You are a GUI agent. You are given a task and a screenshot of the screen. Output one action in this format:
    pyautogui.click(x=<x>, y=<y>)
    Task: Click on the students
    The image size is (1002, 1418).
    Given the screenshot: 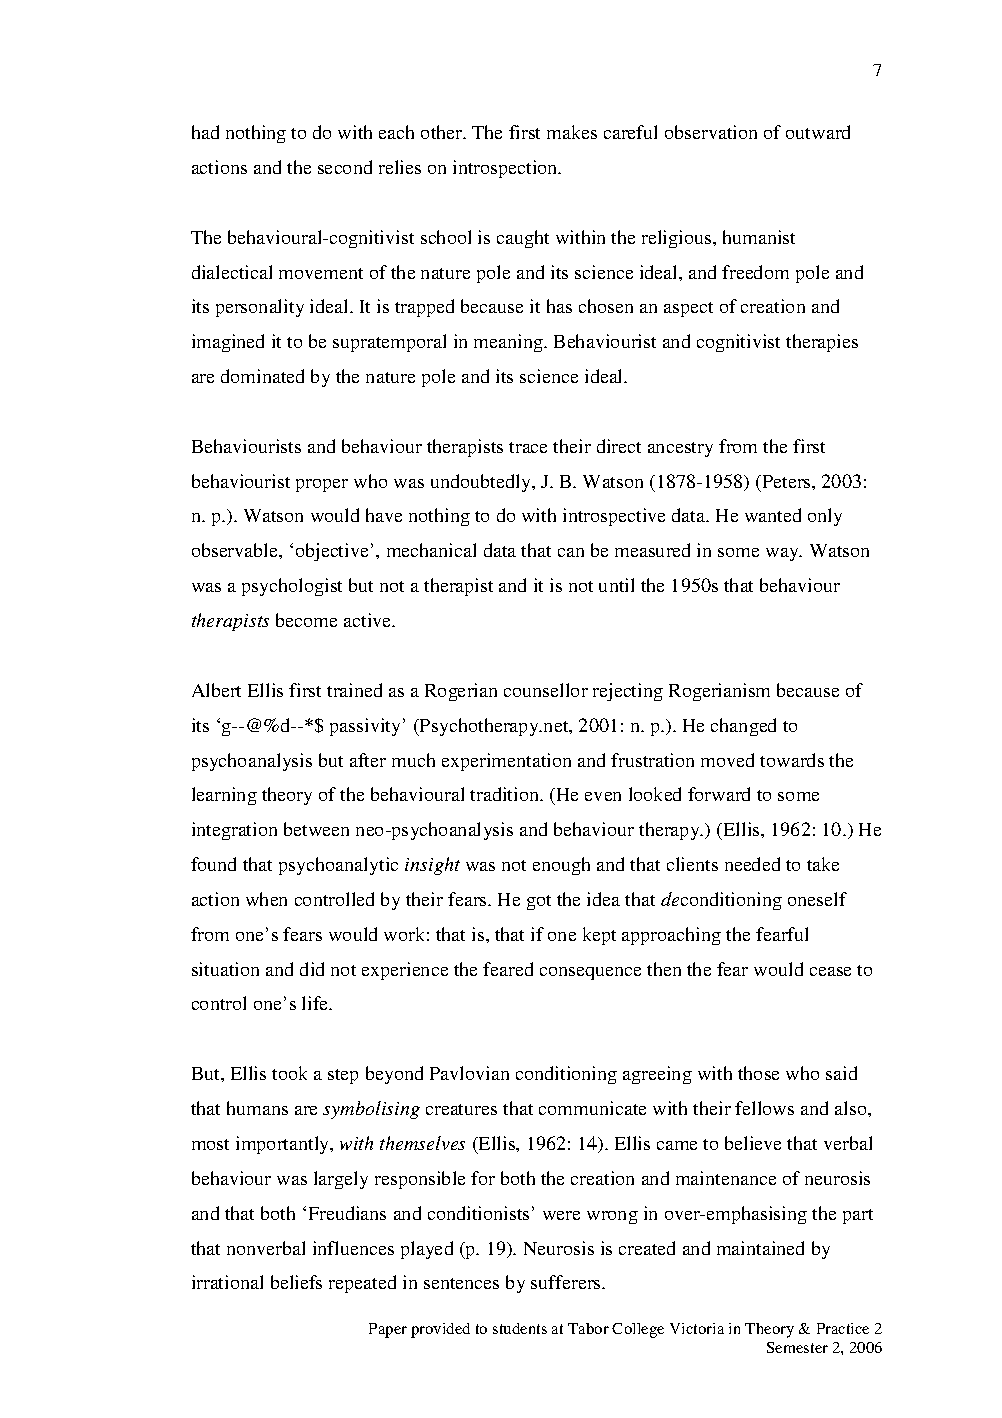 What is the action you would take?
    pyautogui.click(x=520, y=1328)
